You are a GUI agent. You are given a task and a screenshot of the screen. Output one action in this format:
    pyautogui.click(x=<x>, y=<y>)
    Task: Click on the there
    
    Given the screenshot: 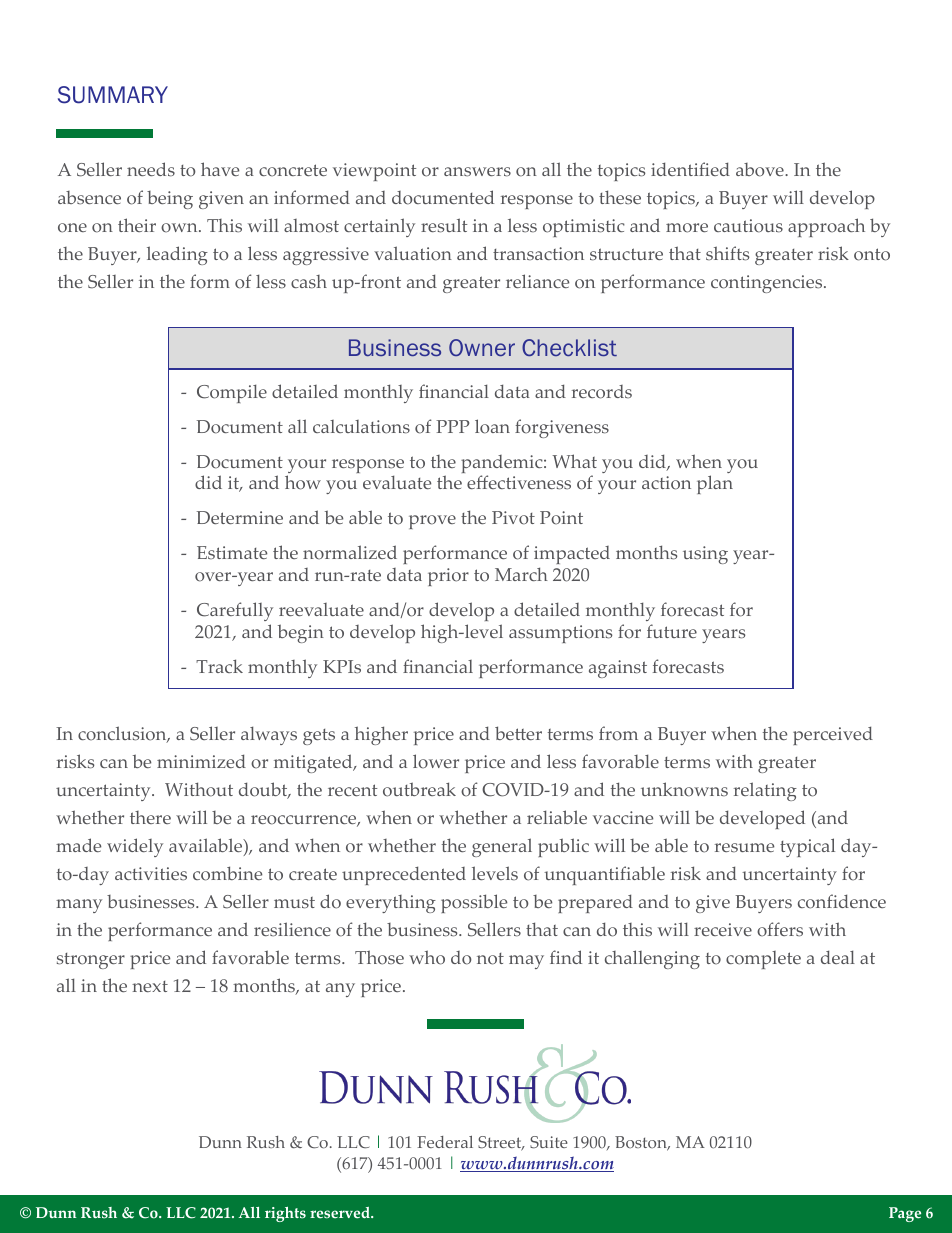 What is the action you would take?
    pyautogui.click(x=150, y=817)
